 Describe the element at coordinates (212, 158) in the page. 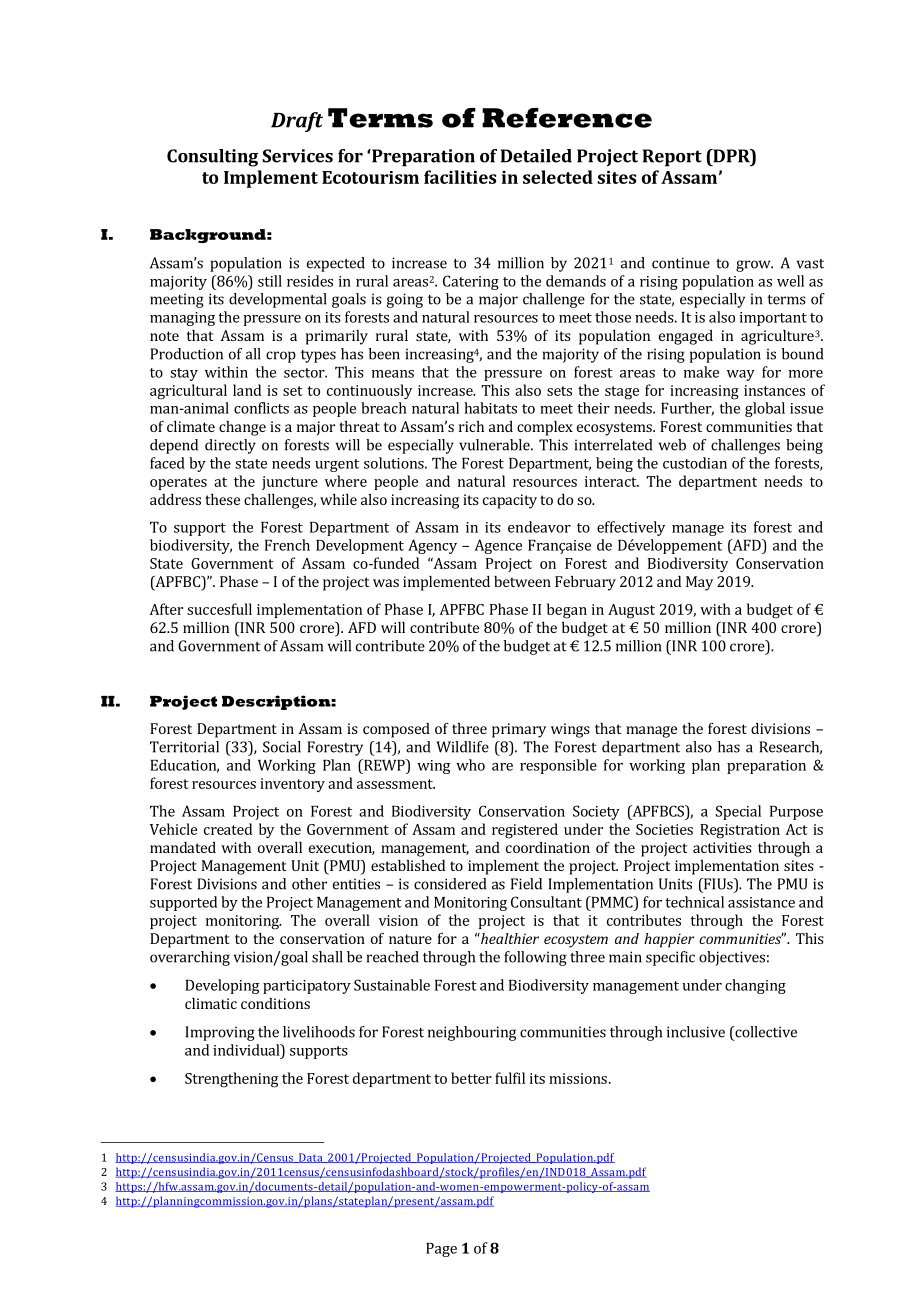

I see `Consulting` at that location.
